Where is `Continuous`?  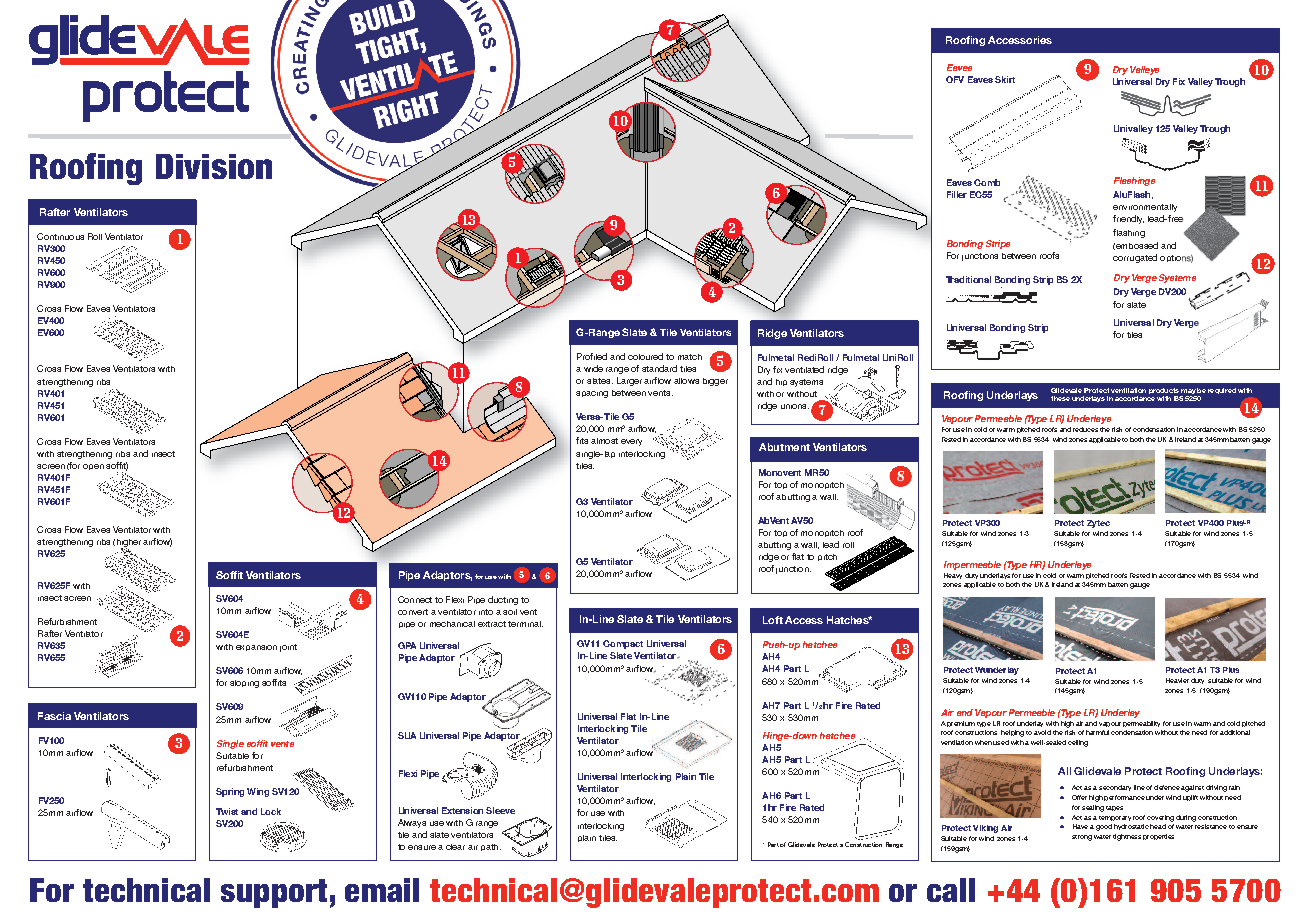
Continuous is located at coordinates (60, 236).
